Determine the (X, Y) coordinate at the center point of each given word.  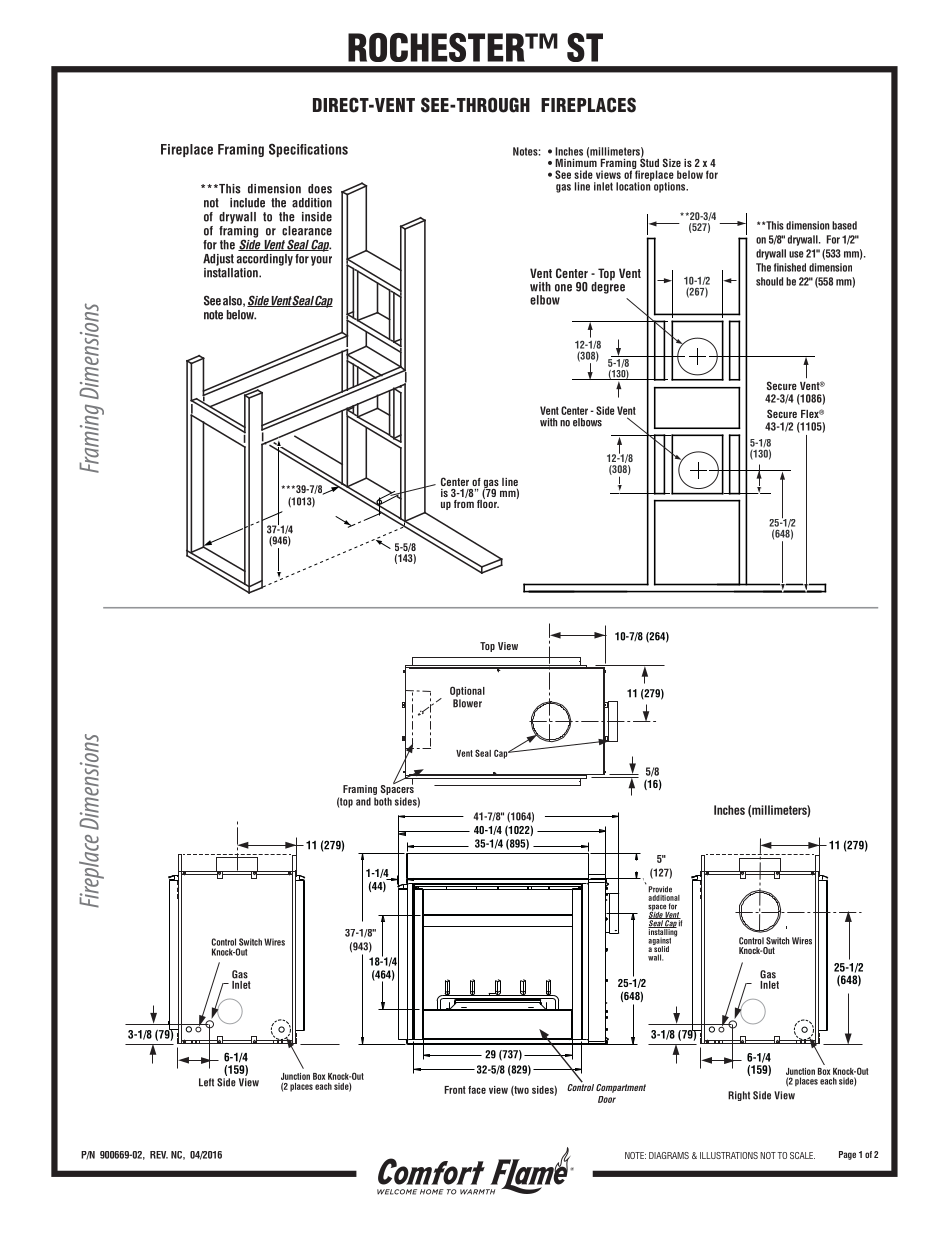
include (247, 203)
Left (206, 1082)
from (464, 502)
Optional (467, 691)
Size (672, 162)
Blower (467, 703)
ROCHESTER (437, 47)
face (477, 1090)
